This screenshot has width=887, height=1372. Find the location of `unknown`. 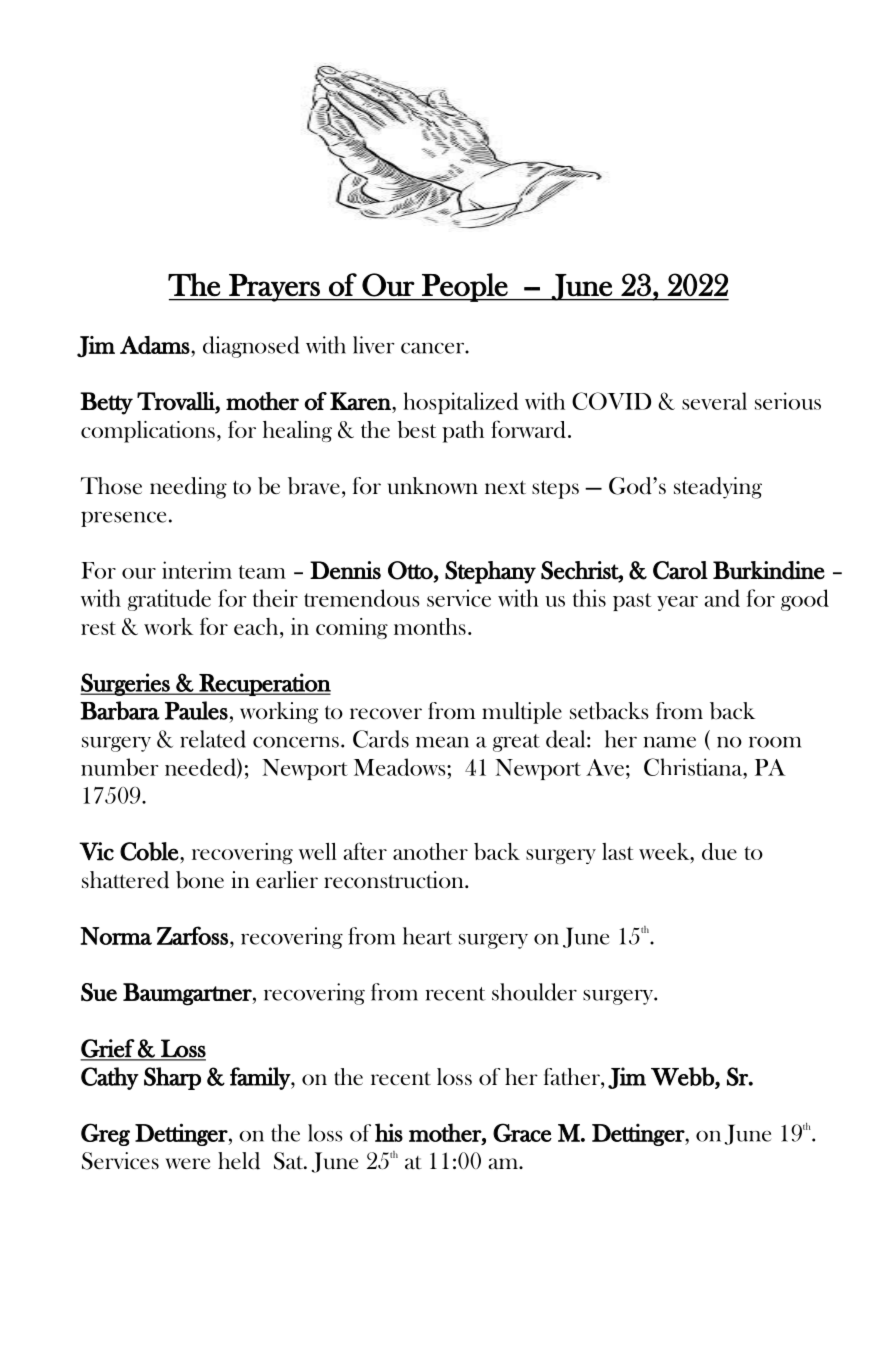

unknown is located at coordinates (432, 486).
